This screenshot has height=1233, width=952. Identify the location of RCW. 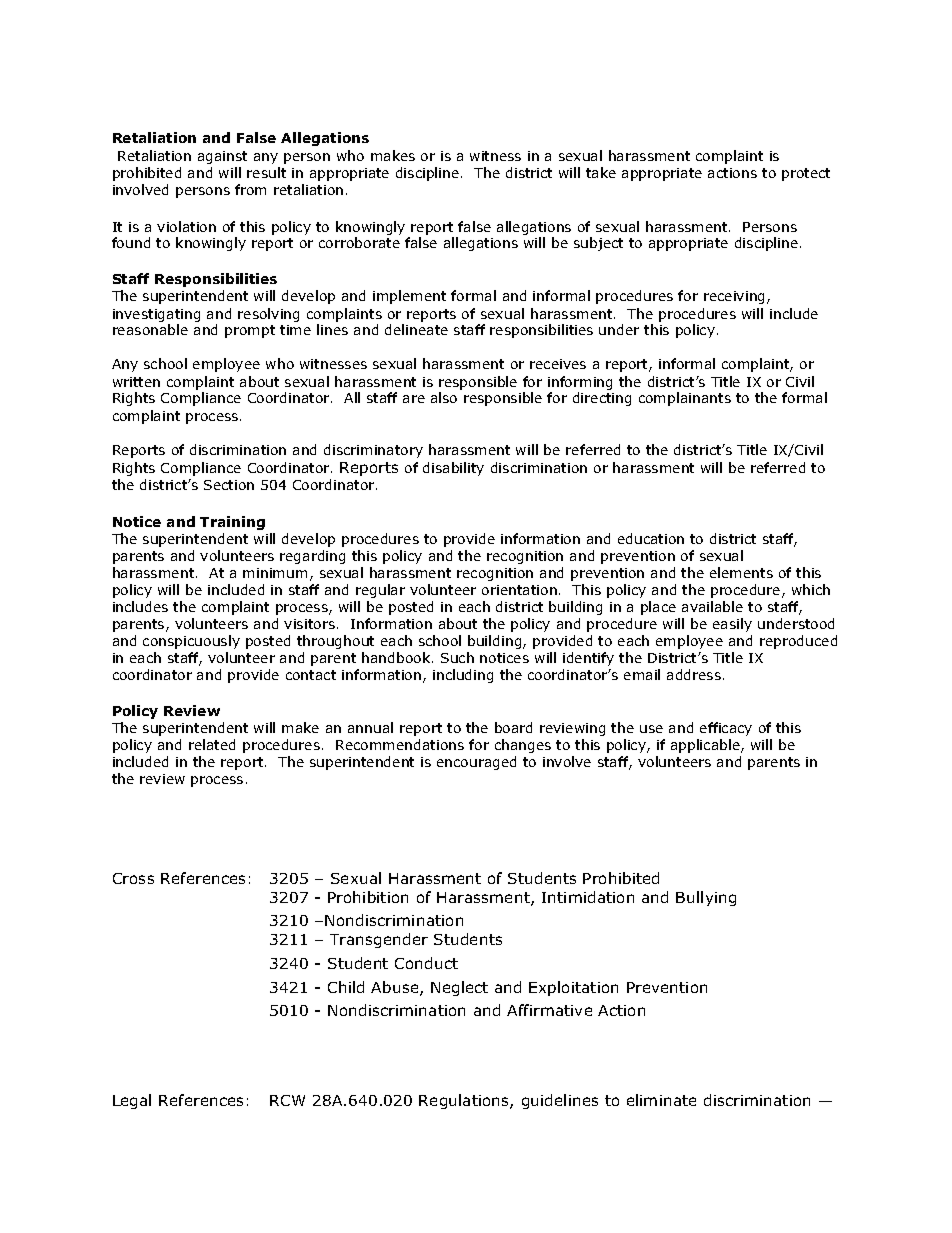
(287, 1100).
